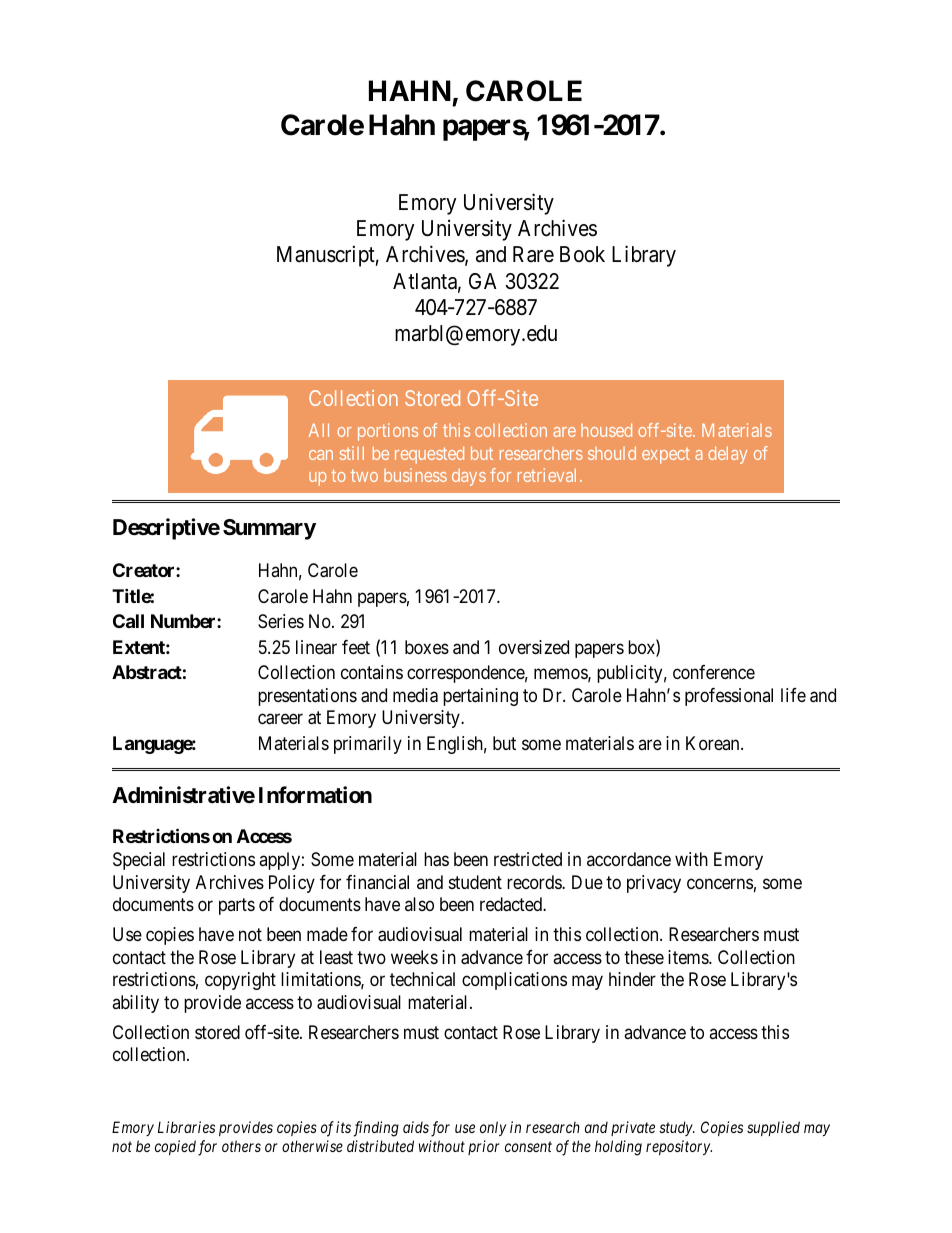 This page has height=1233, width=952. Describe the element at coordinates (582, 254) in the page. I see `Book` at that location.
